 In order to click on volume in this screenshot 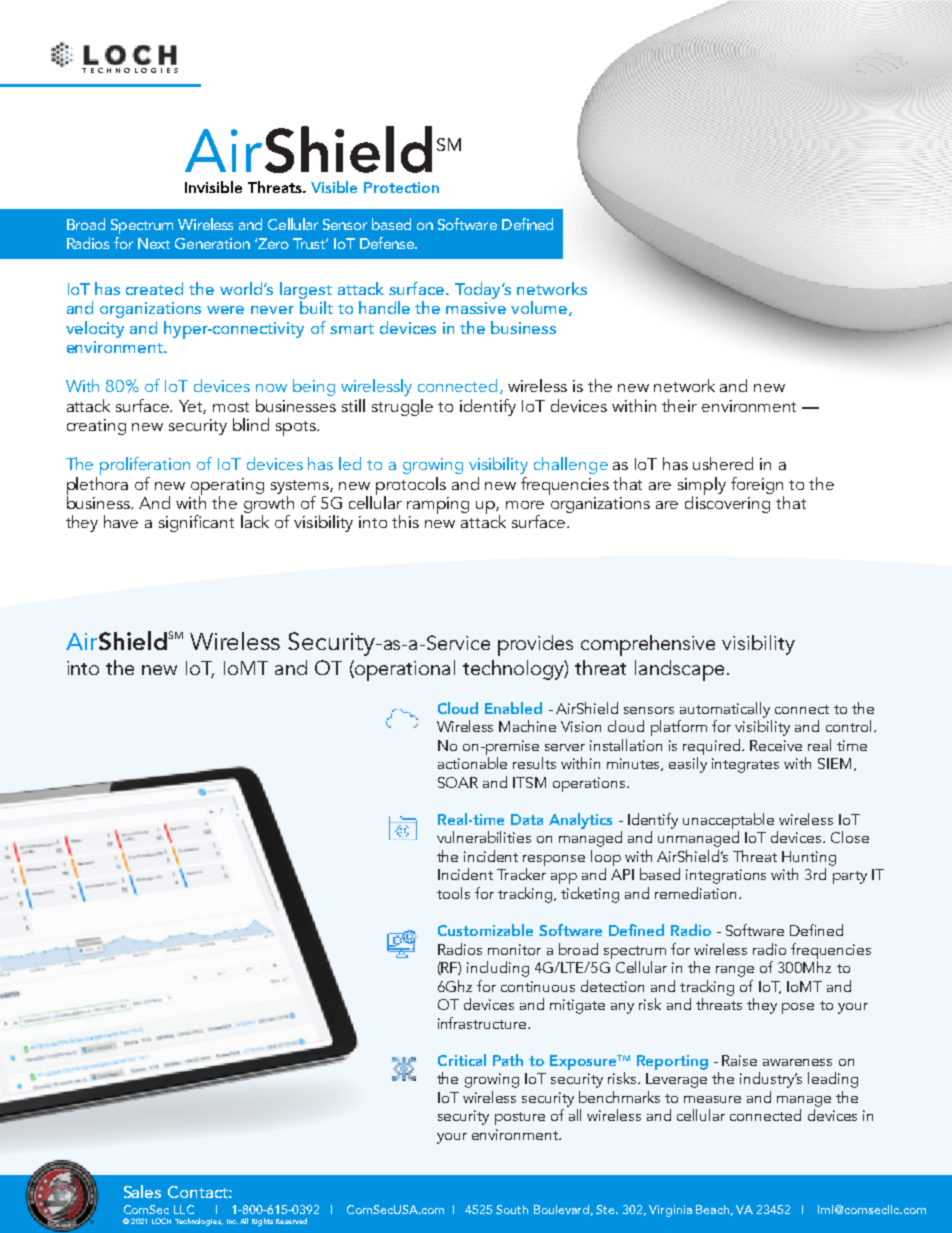, I will do `click(540, 308)`.
